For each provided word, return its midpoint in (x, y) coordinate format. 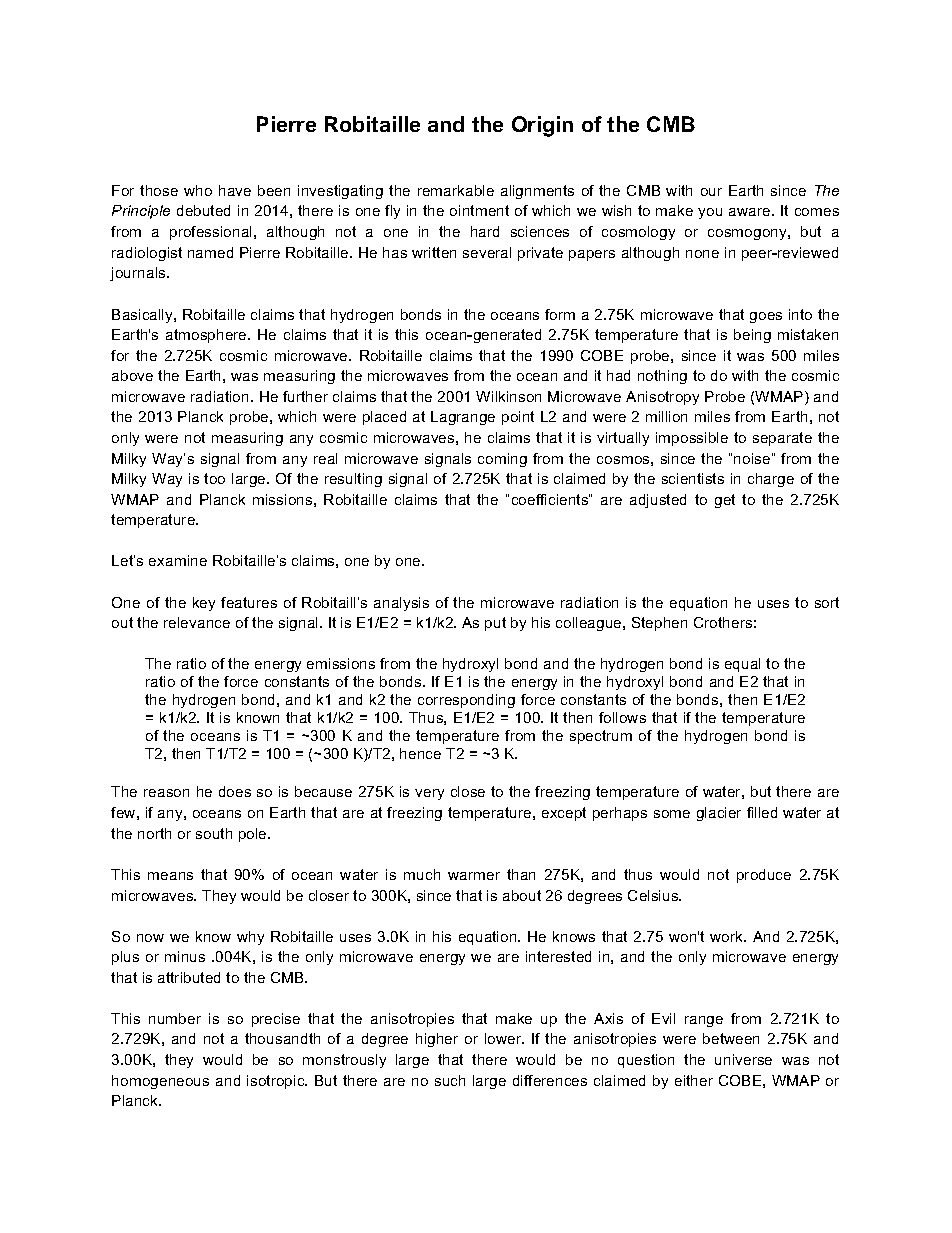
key (204, 604)
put (495, 624)
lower (504, 1038)
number (175, 1018)
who (198, 190)
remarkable (456, 190)
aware (751, 212)
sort (827, 602)
